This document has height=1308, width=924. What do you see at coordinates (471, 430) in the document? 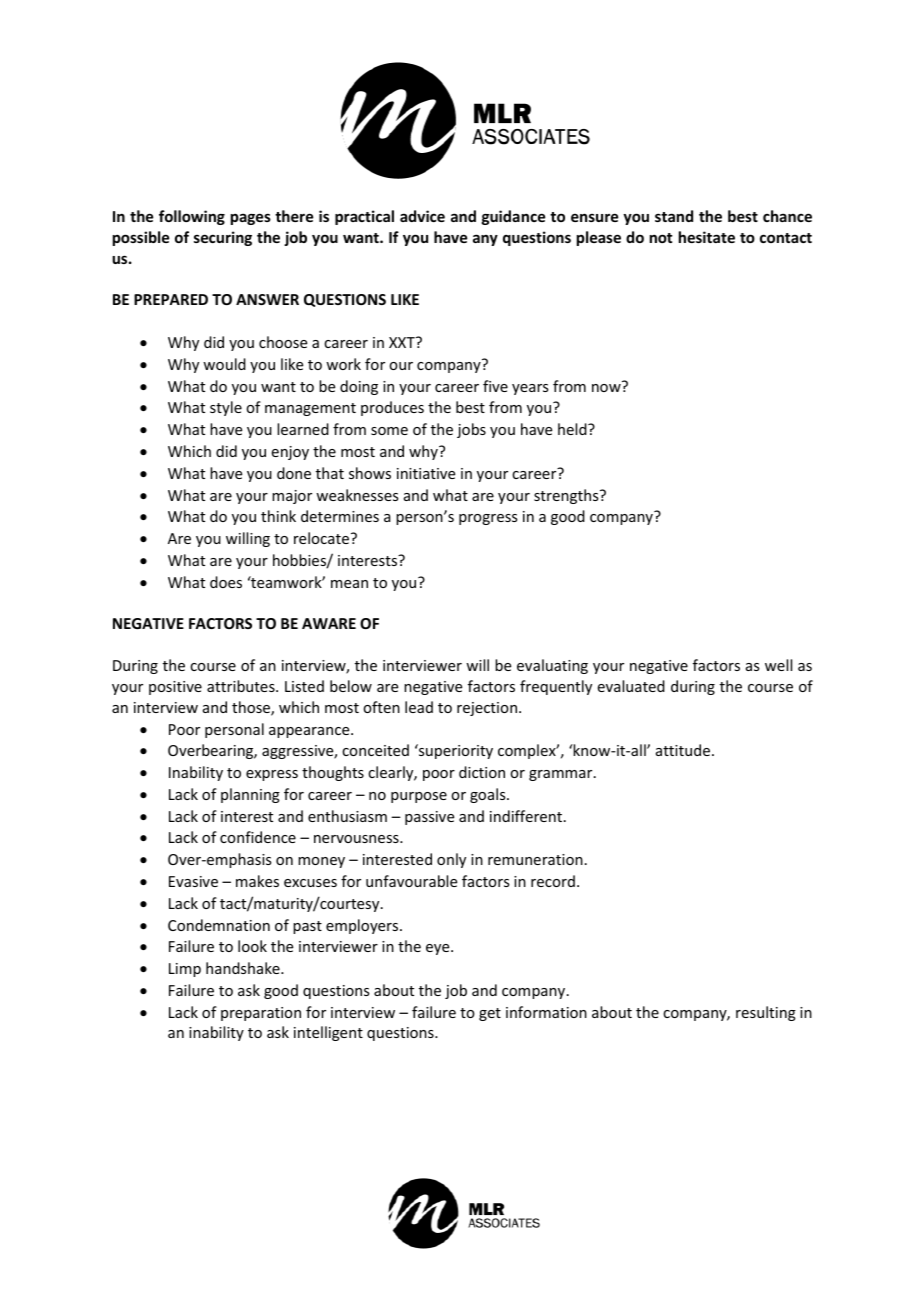
I see `jobs` at bounding box center [471, 430].
